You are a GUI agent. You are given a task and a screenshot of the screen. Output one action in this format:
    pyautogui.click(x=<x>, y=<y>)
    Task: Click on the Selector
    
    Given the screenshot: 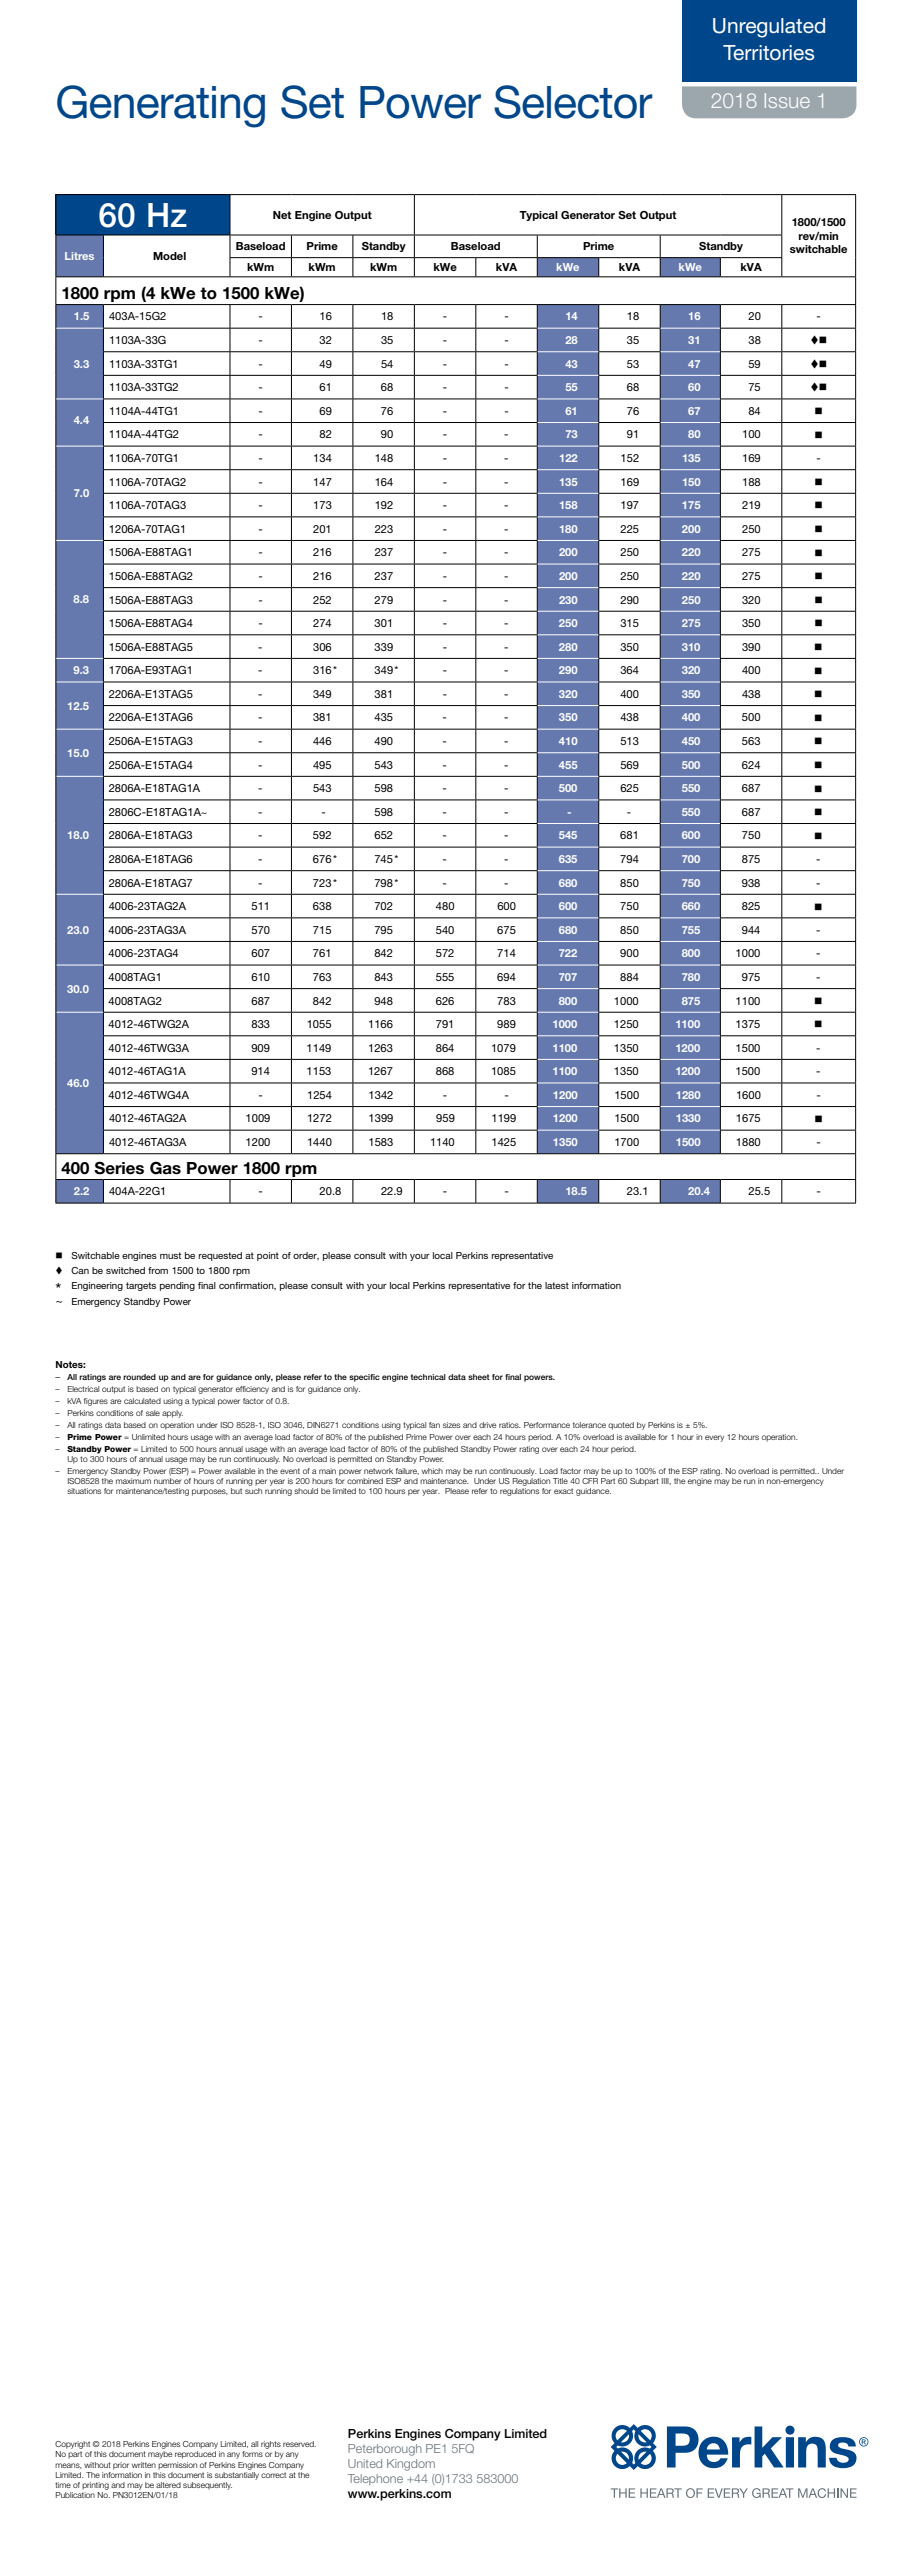 What is the action you would take?
    pyautogui.click(x=573, y=102)
